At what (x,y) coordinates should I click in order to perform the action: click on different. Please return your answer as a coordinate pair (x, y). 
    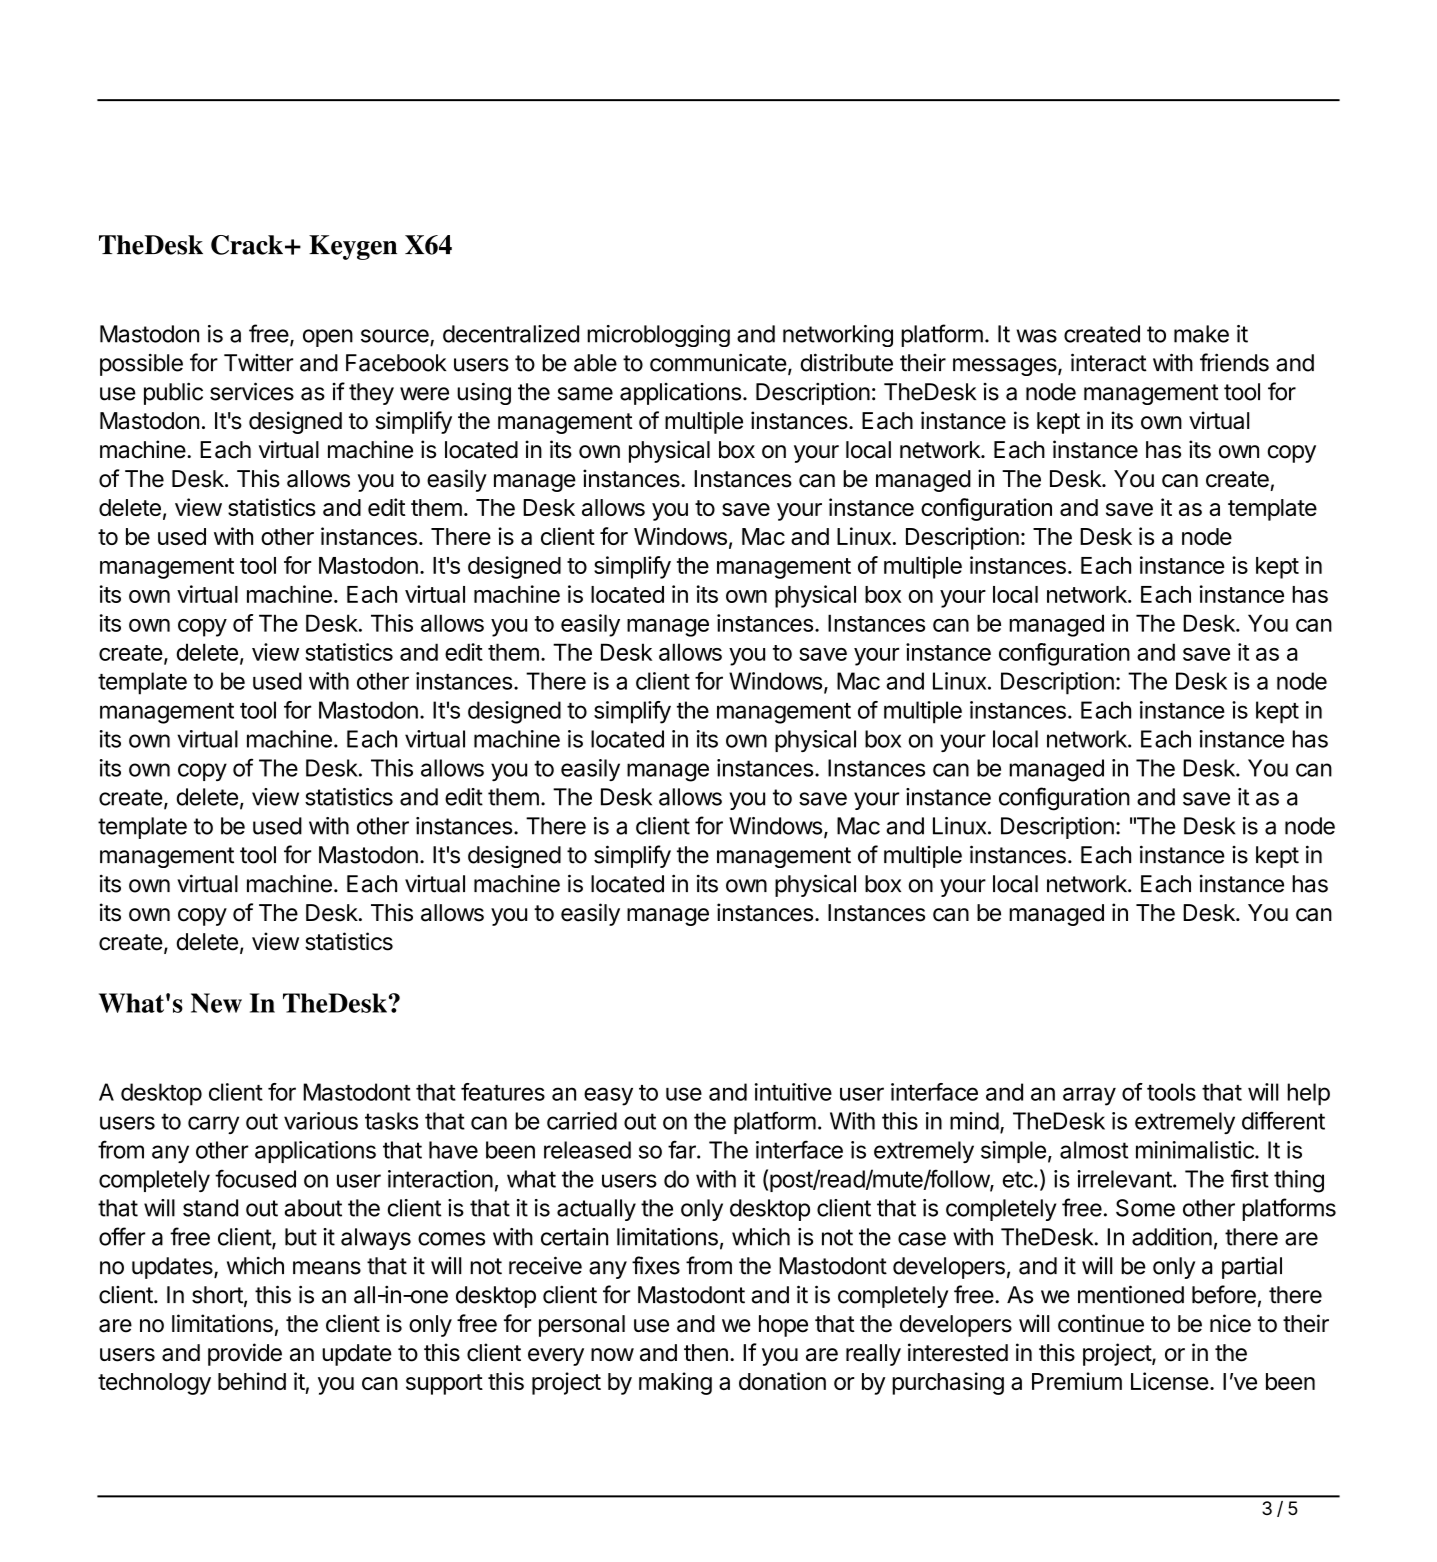
    Looking at the image, I should click on (1283, 1120).
